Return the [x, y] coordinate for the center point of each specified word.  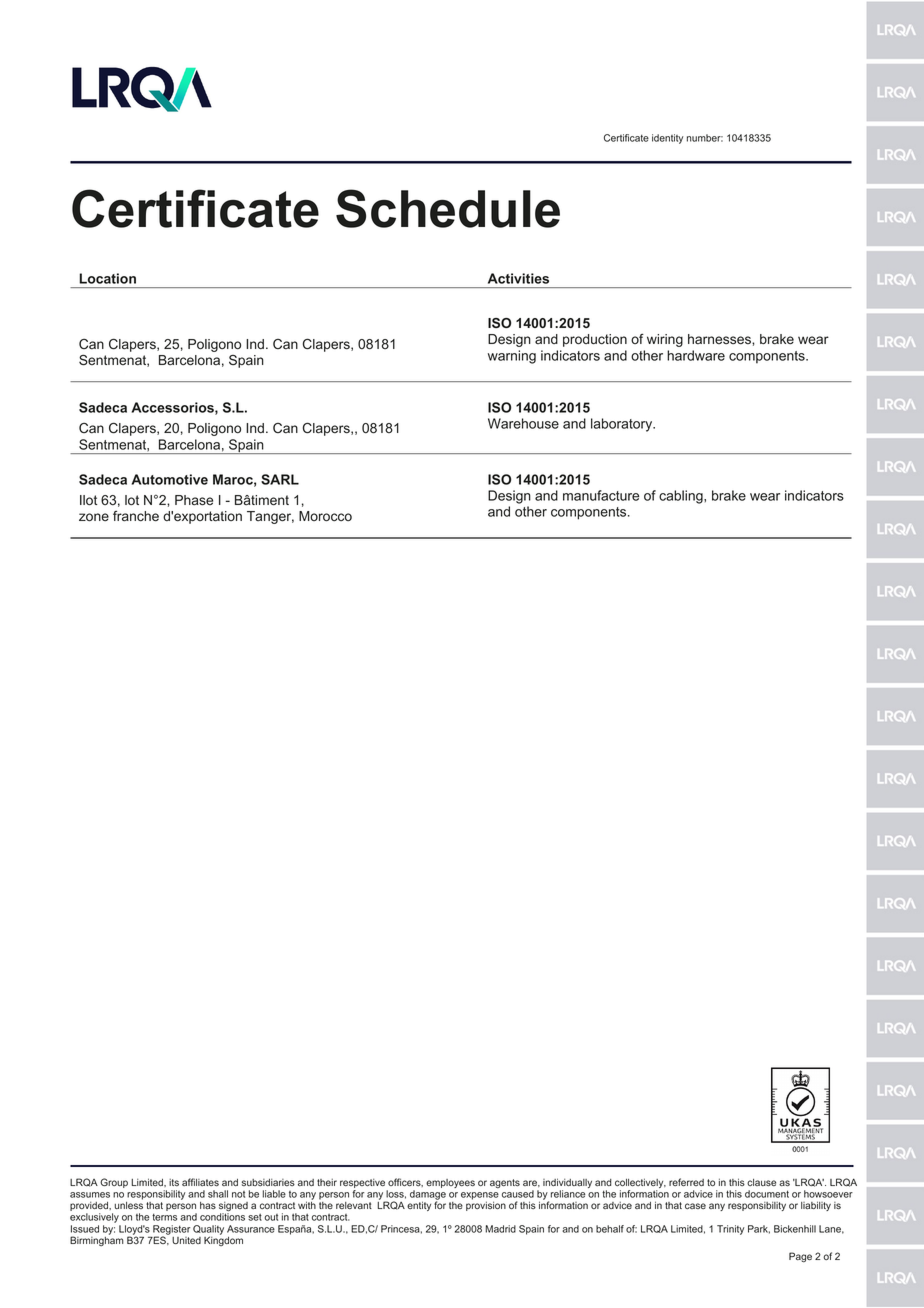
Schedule [448, 208]
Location [107, 278]
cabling [682, 497]
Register [171, 1231]
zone [94, 517]
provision [486, 1206]
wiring [665, 340]
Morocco [325, 516]
